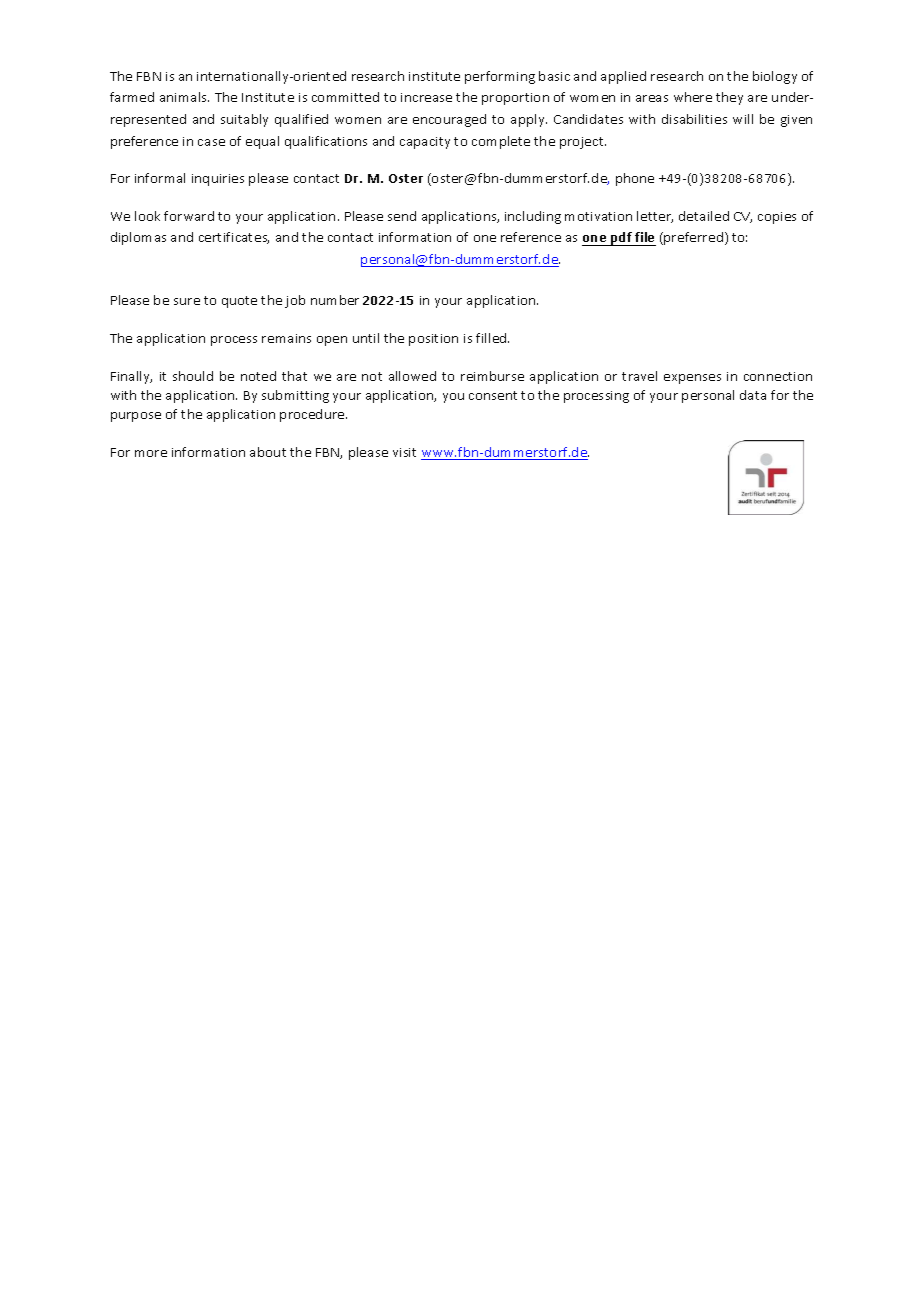 The image size is (924, 1308). What do you see at coordinates (268, 452) in the screenshot?
I see `about` at bounding box center [268, 452].
